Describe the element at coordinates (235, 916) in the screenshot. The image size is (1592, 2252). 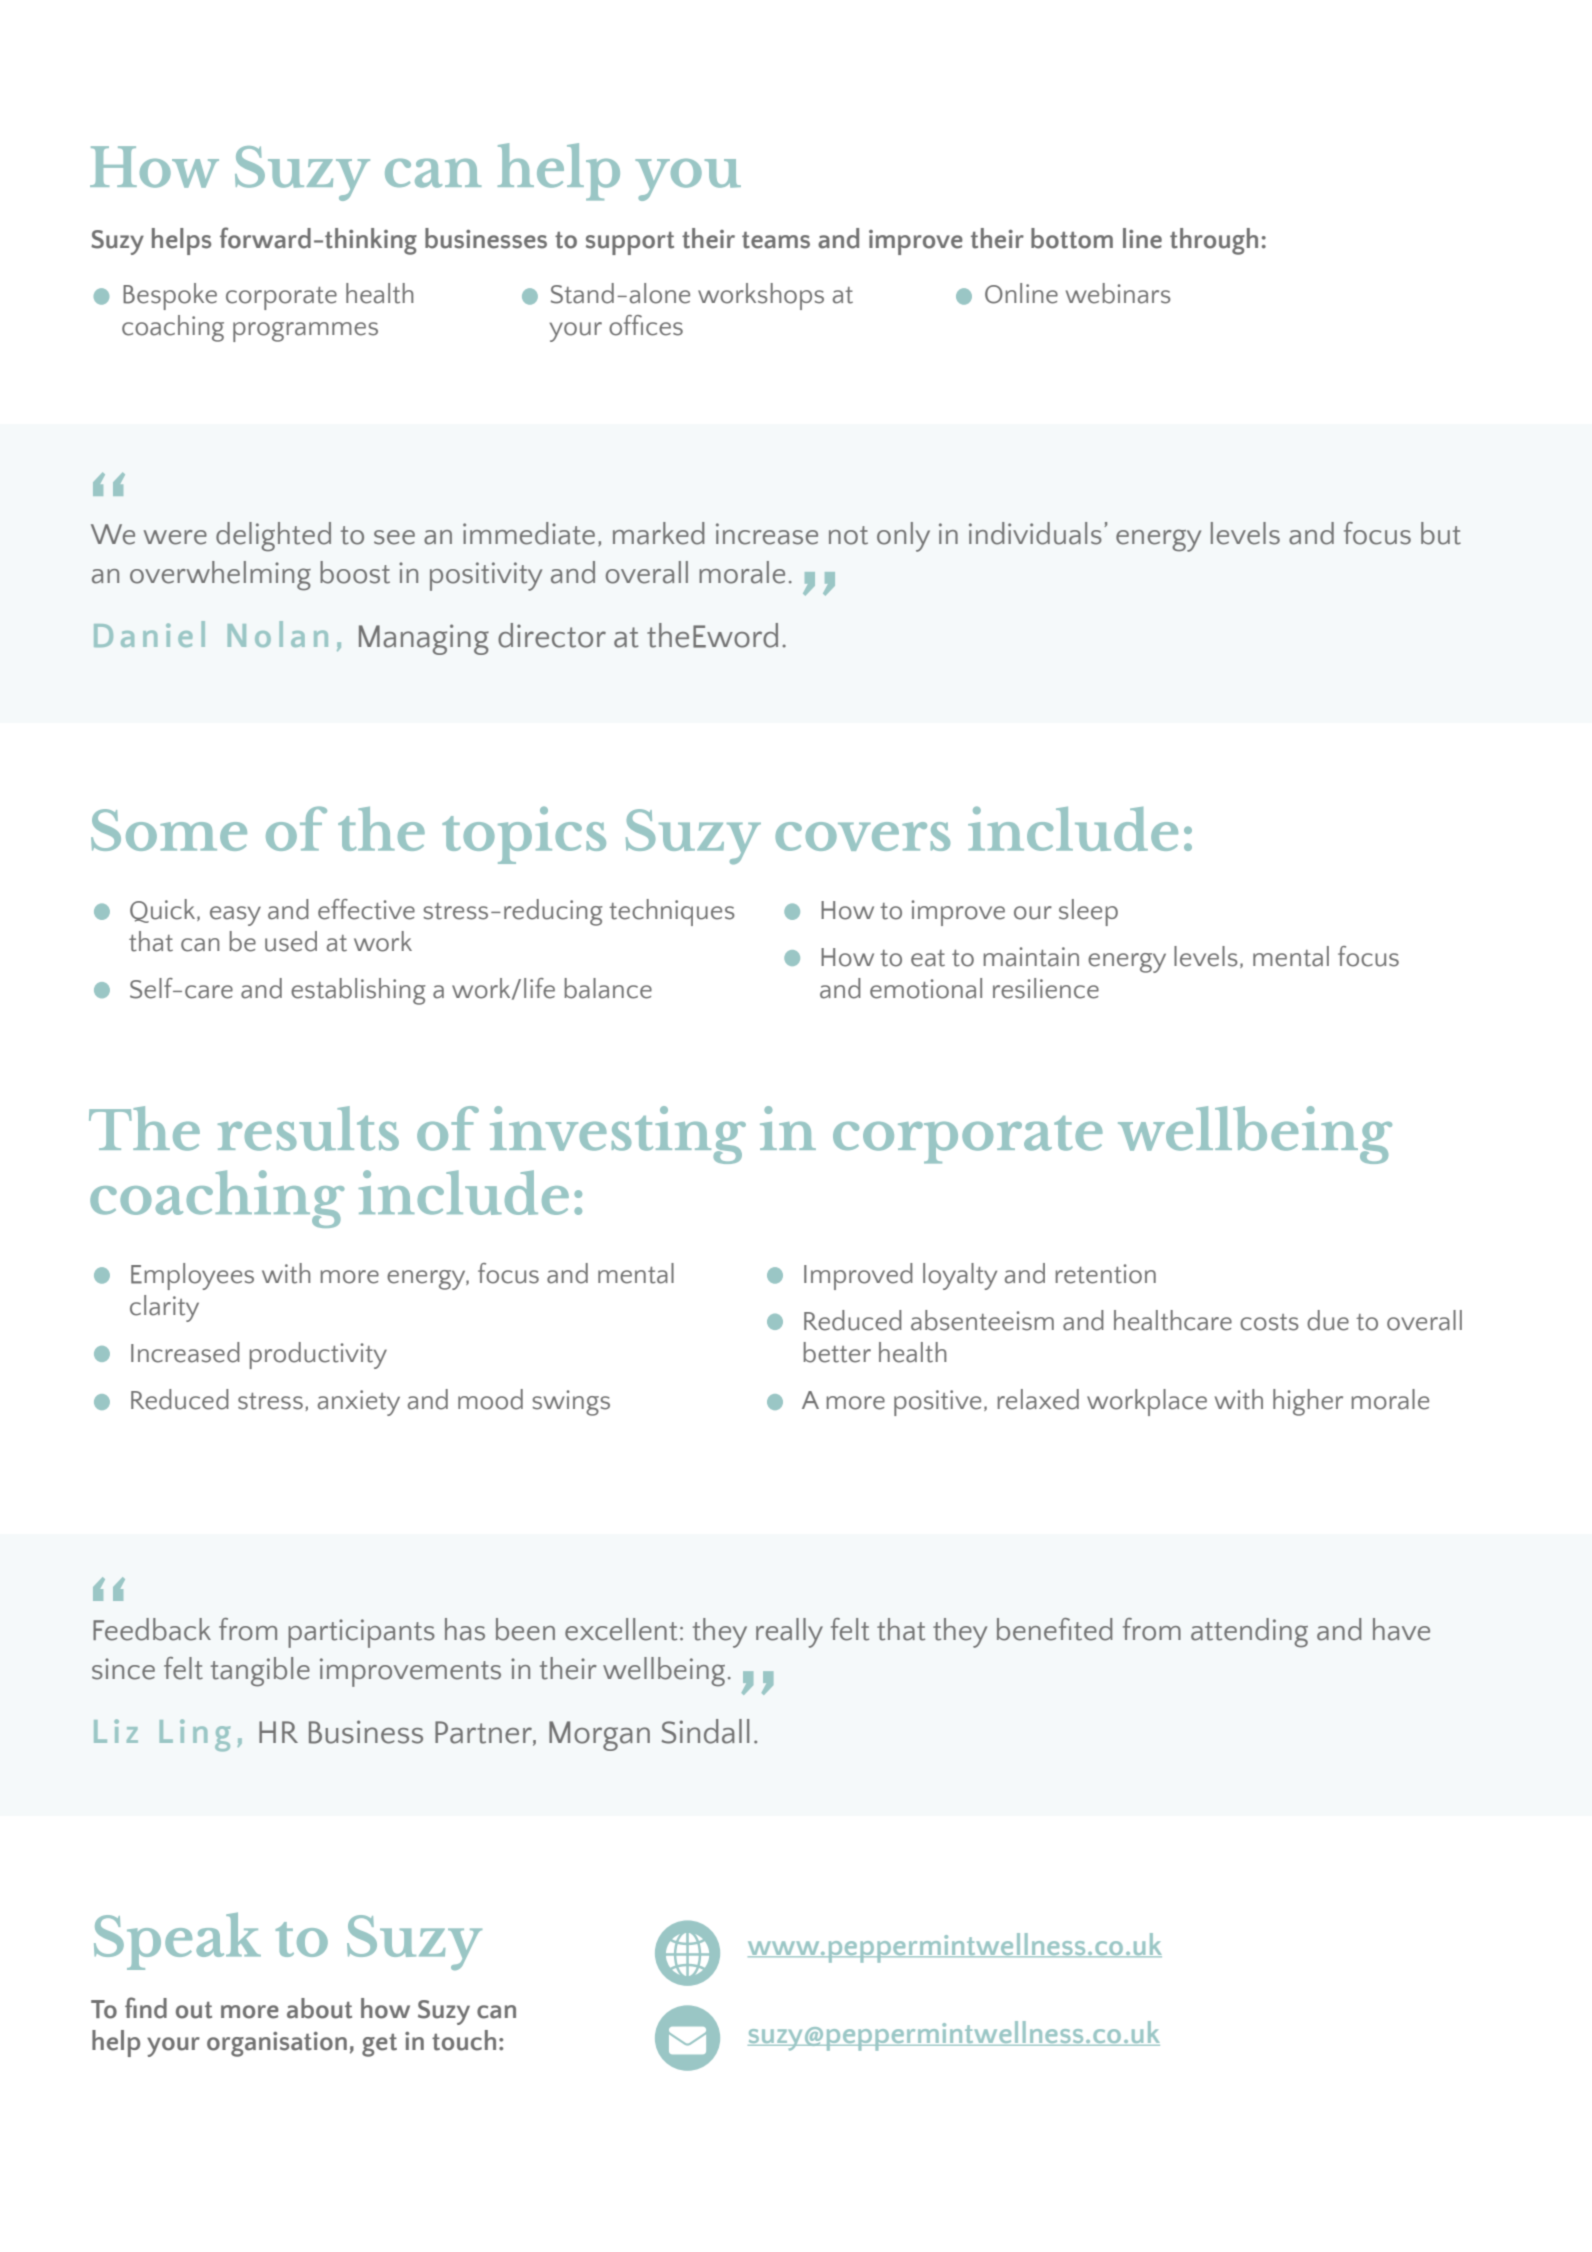
I see `easy` at that location.
